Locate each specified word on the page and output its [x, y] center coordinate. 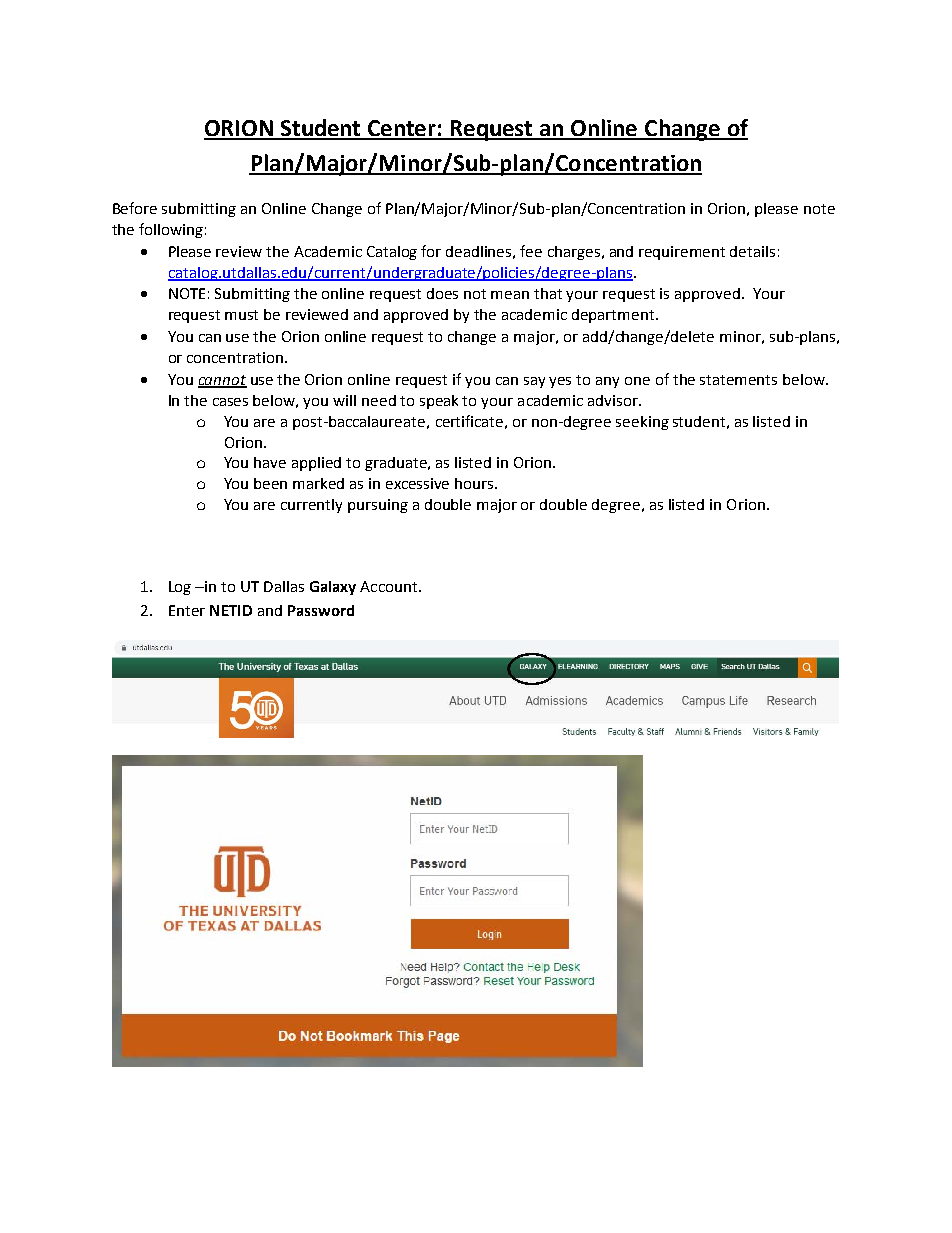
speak [439, 402]
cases [230, 402]
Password [321, 610]
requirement [682, 253]
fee [531, 251]
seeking [642, 423]
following [171, 230]
